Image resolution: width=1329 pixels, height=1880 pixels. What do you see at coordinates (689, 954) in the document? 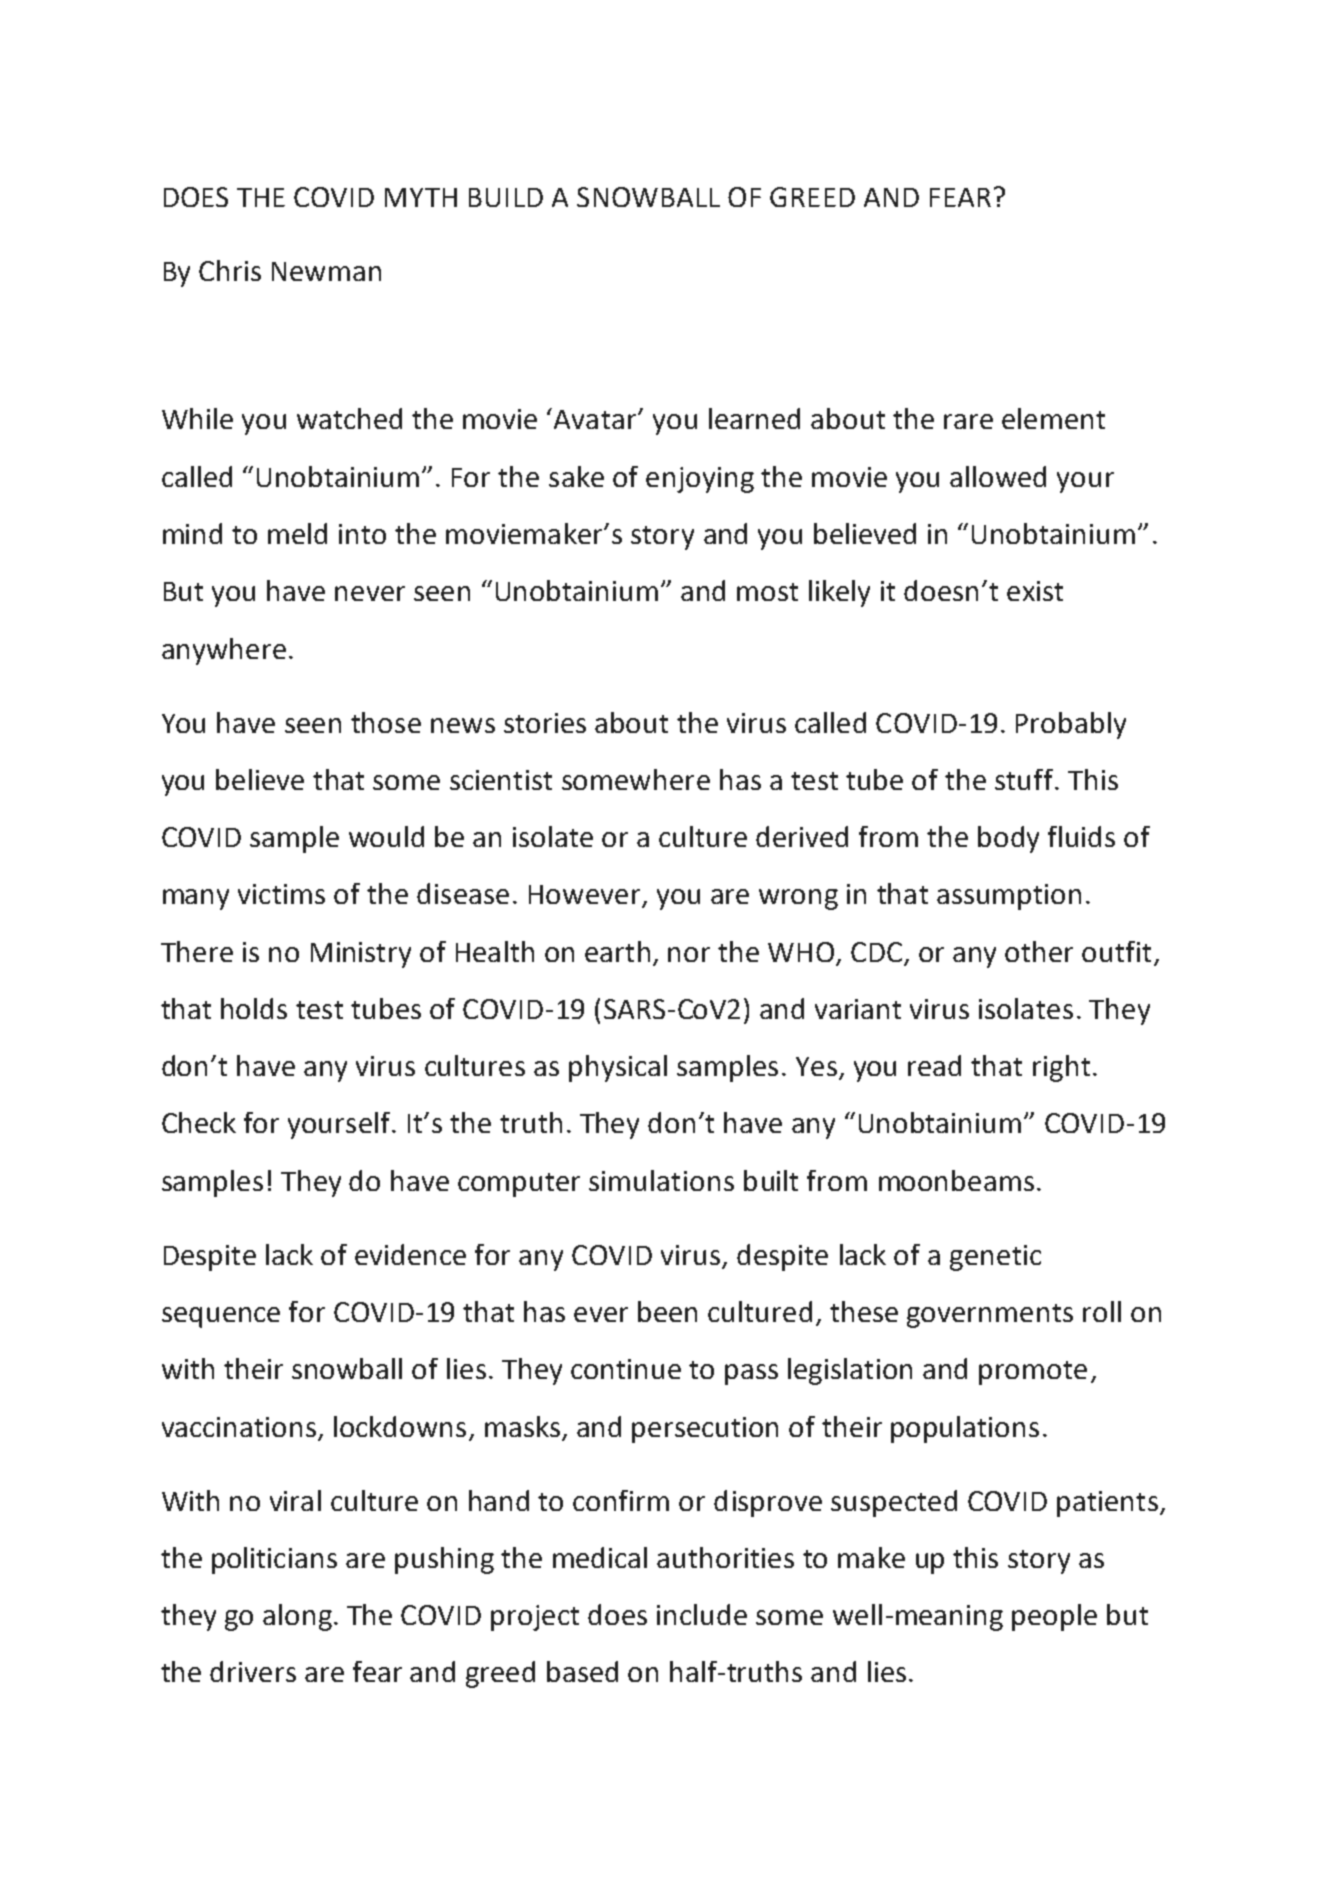
I see `nor` at bounding box center [689, 954].
